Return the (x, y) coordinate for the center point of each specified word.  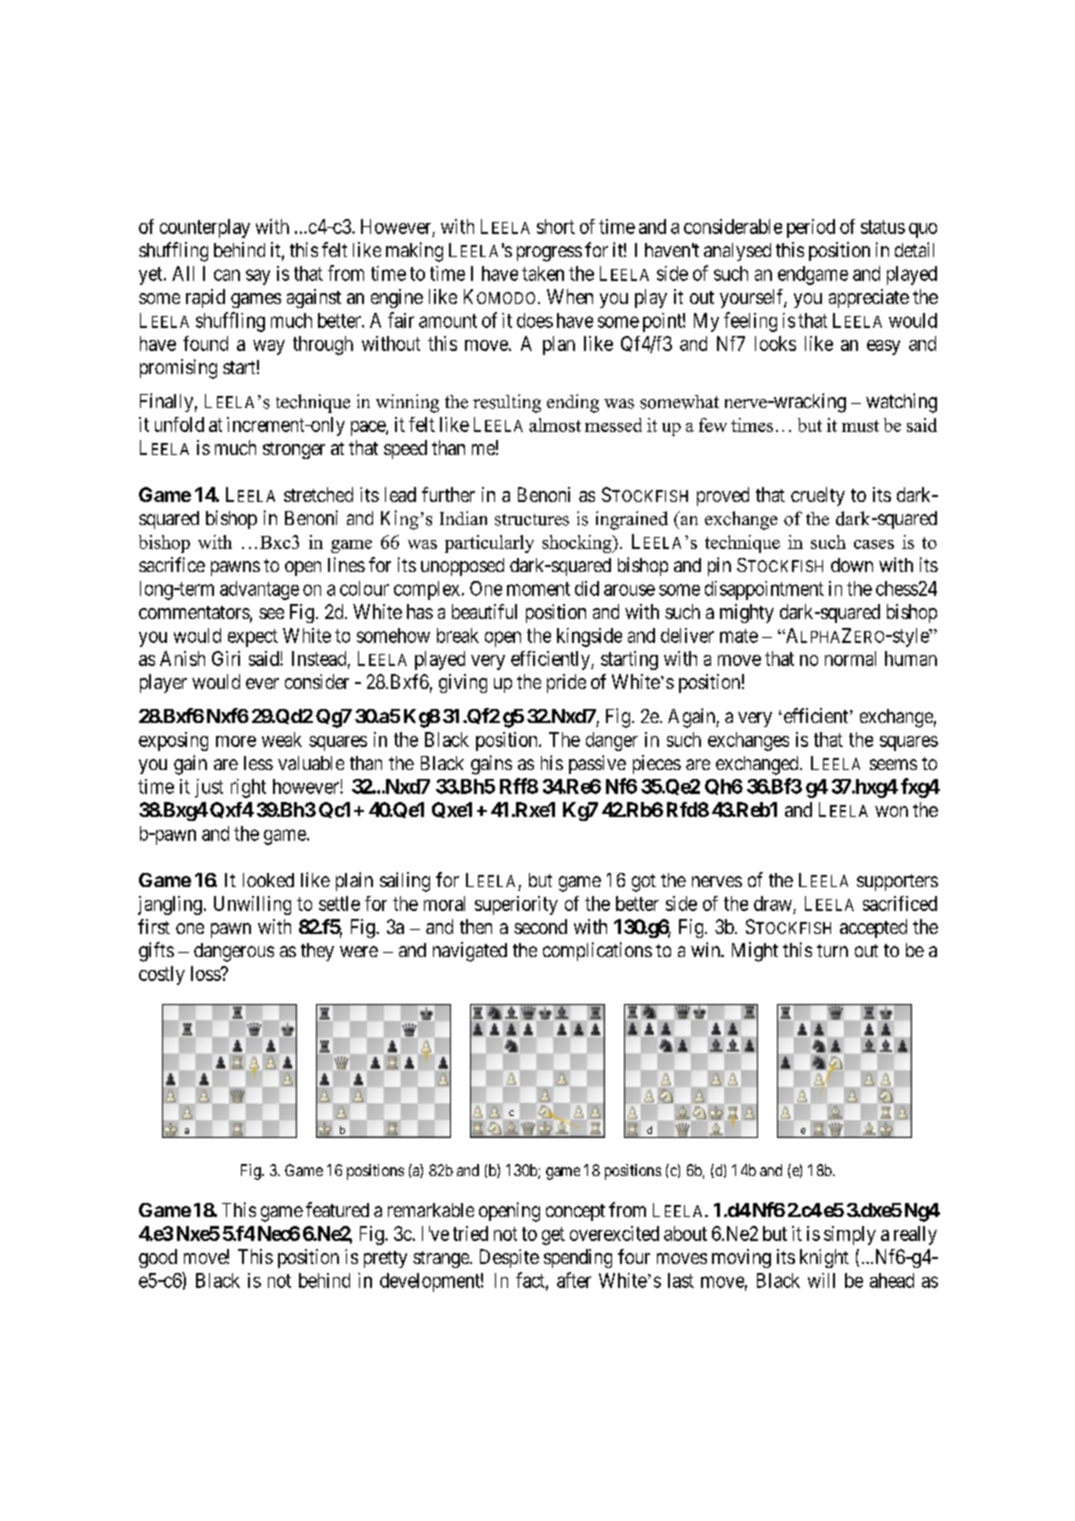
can (227, 275)
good (158, 1258)
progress (549, 254)
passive (597, 764)
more (236, 741)
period (811, 228)
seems (893, 764)
